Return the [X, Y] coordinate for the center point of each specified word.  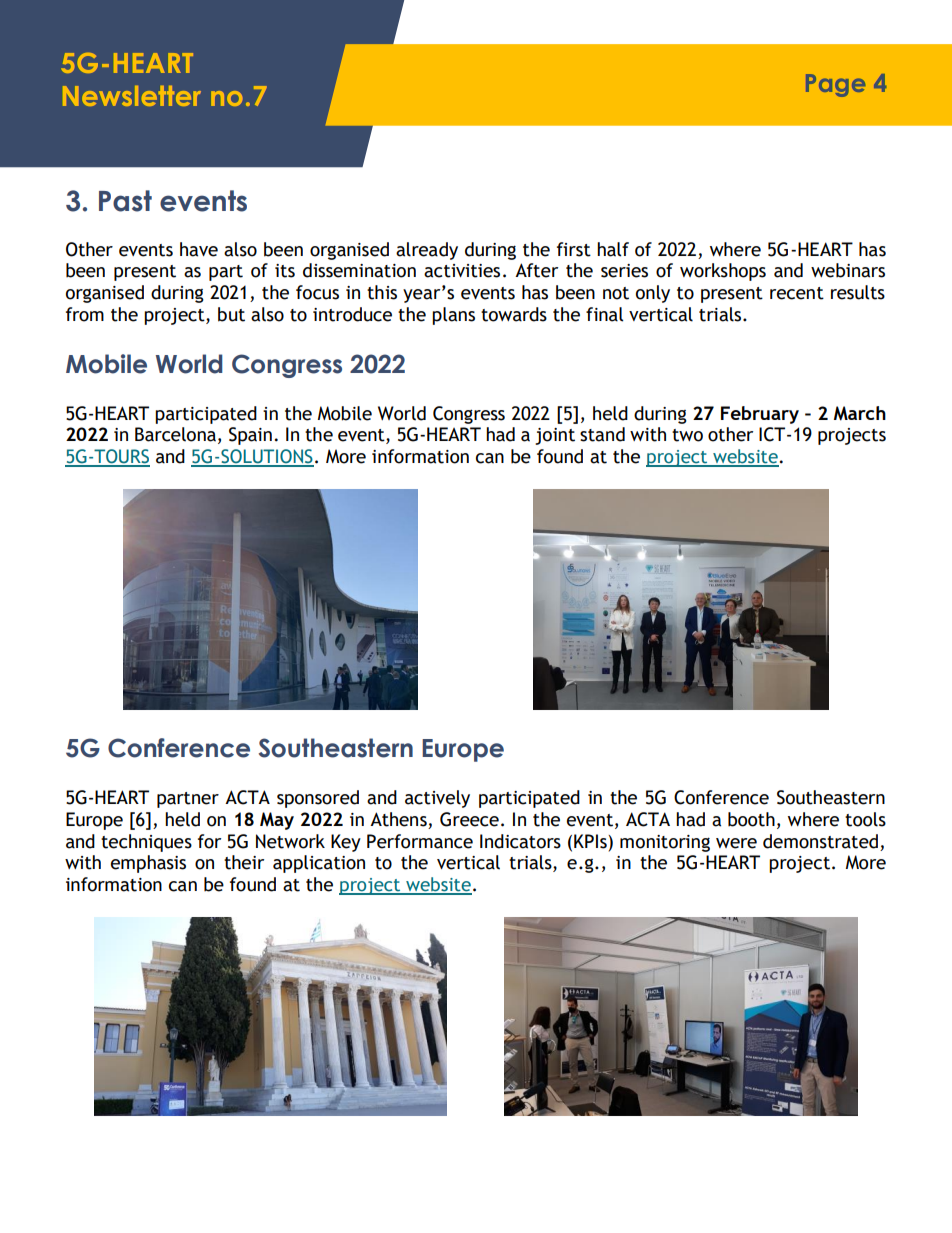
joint [555, 436]
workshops [723, 272]
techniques [146, 843]
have [199, 249]
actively [437, 799]
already [427, 251]
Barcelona [175, 434]
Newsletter [132, 96]
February [760, 415]
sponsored [318, 799]
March [860, 413]
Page [836, 85]
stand [602, 434]
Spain [250, 436]
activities [462, 271]
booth [751, 819]
